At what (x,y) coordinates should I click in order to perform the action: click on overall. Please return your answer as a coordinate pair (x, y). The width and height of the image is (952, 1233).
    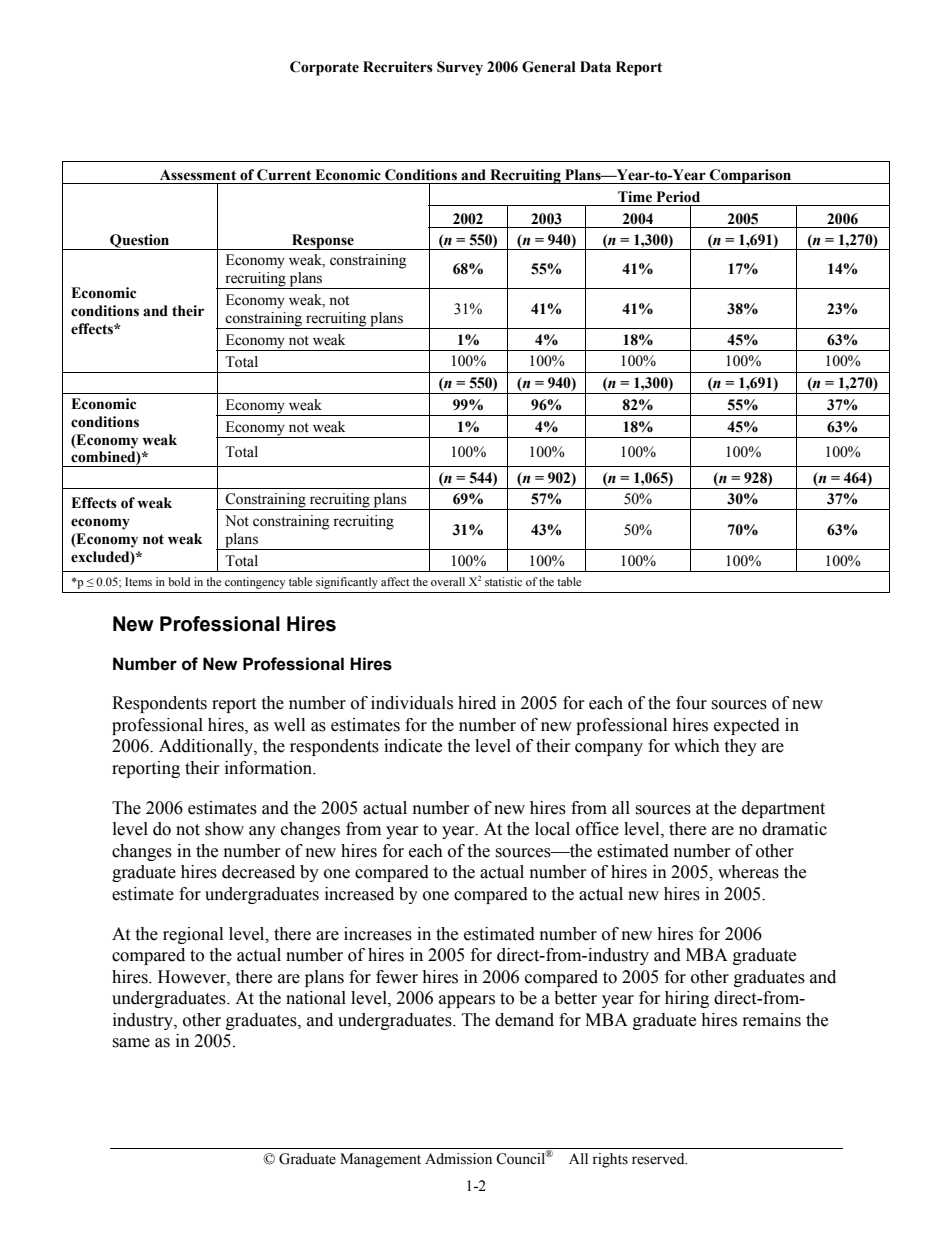
    Looking at the image, I should click on (448, 581).
